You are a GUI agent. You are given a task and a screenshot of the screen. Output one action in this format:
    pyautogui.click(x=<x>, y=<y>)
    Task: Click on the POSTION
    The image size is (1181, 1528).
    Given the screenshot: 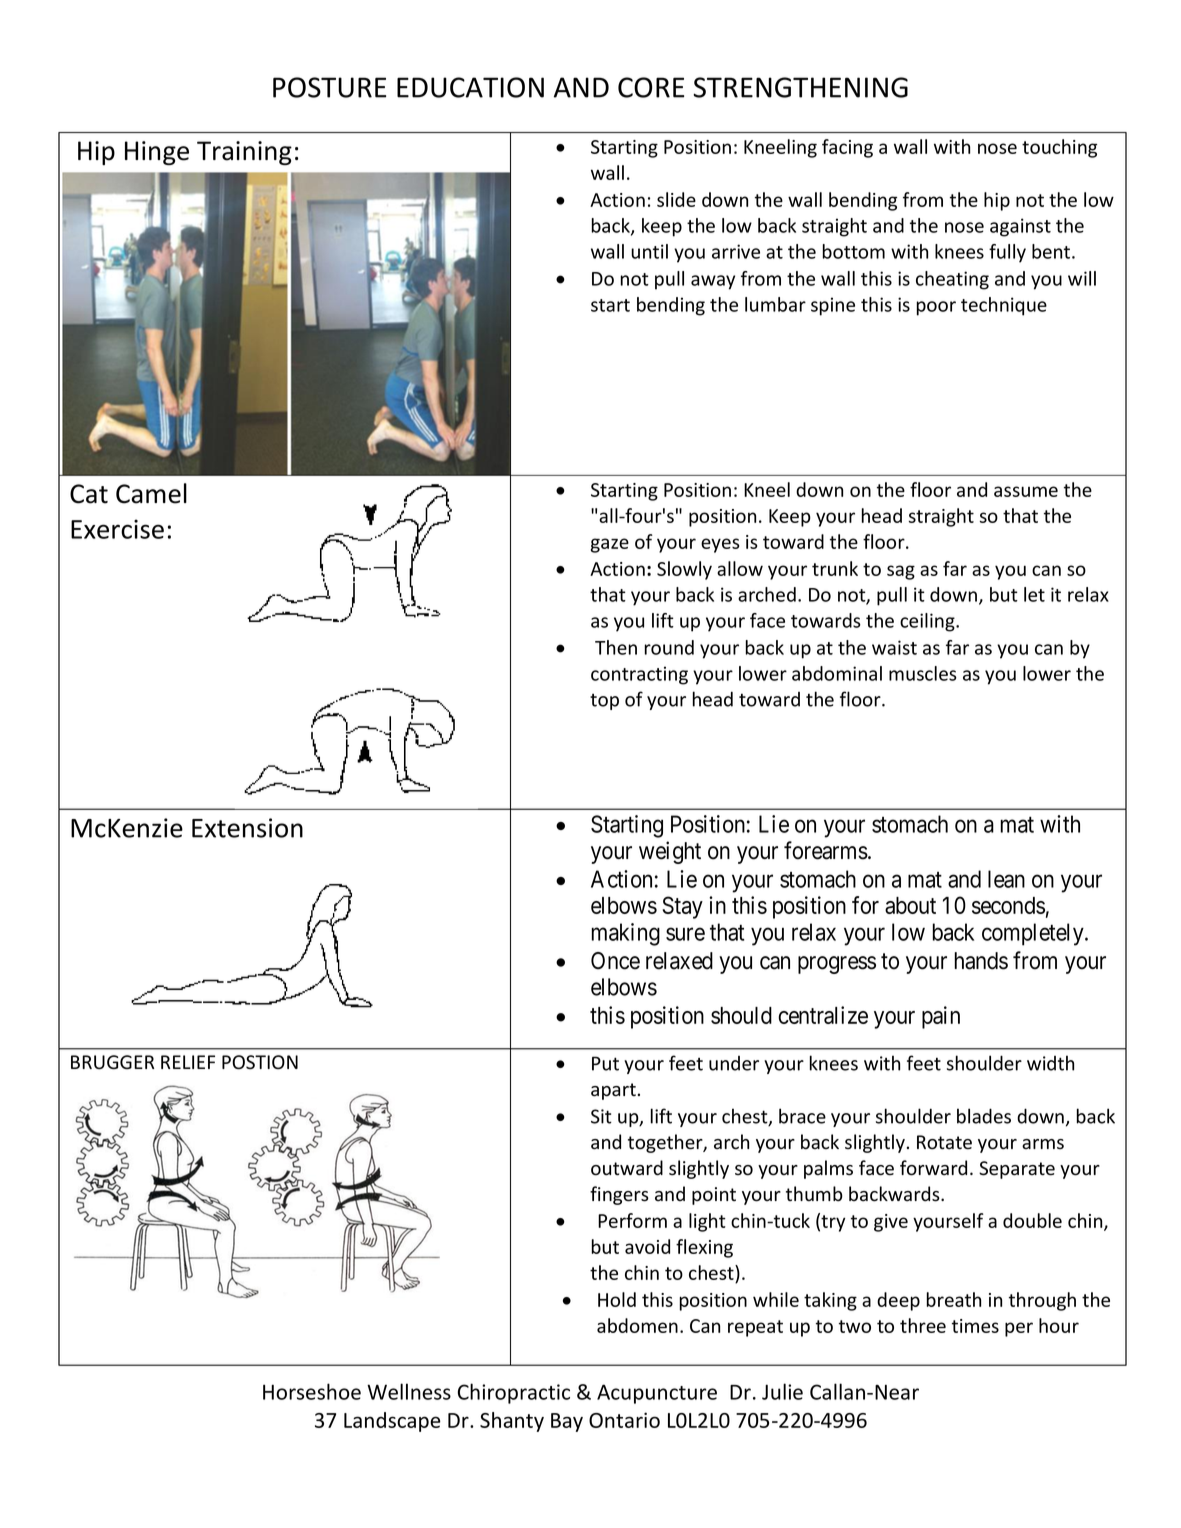 What is the action you would take?
    pyautogui.click(x=260, y=1062)
